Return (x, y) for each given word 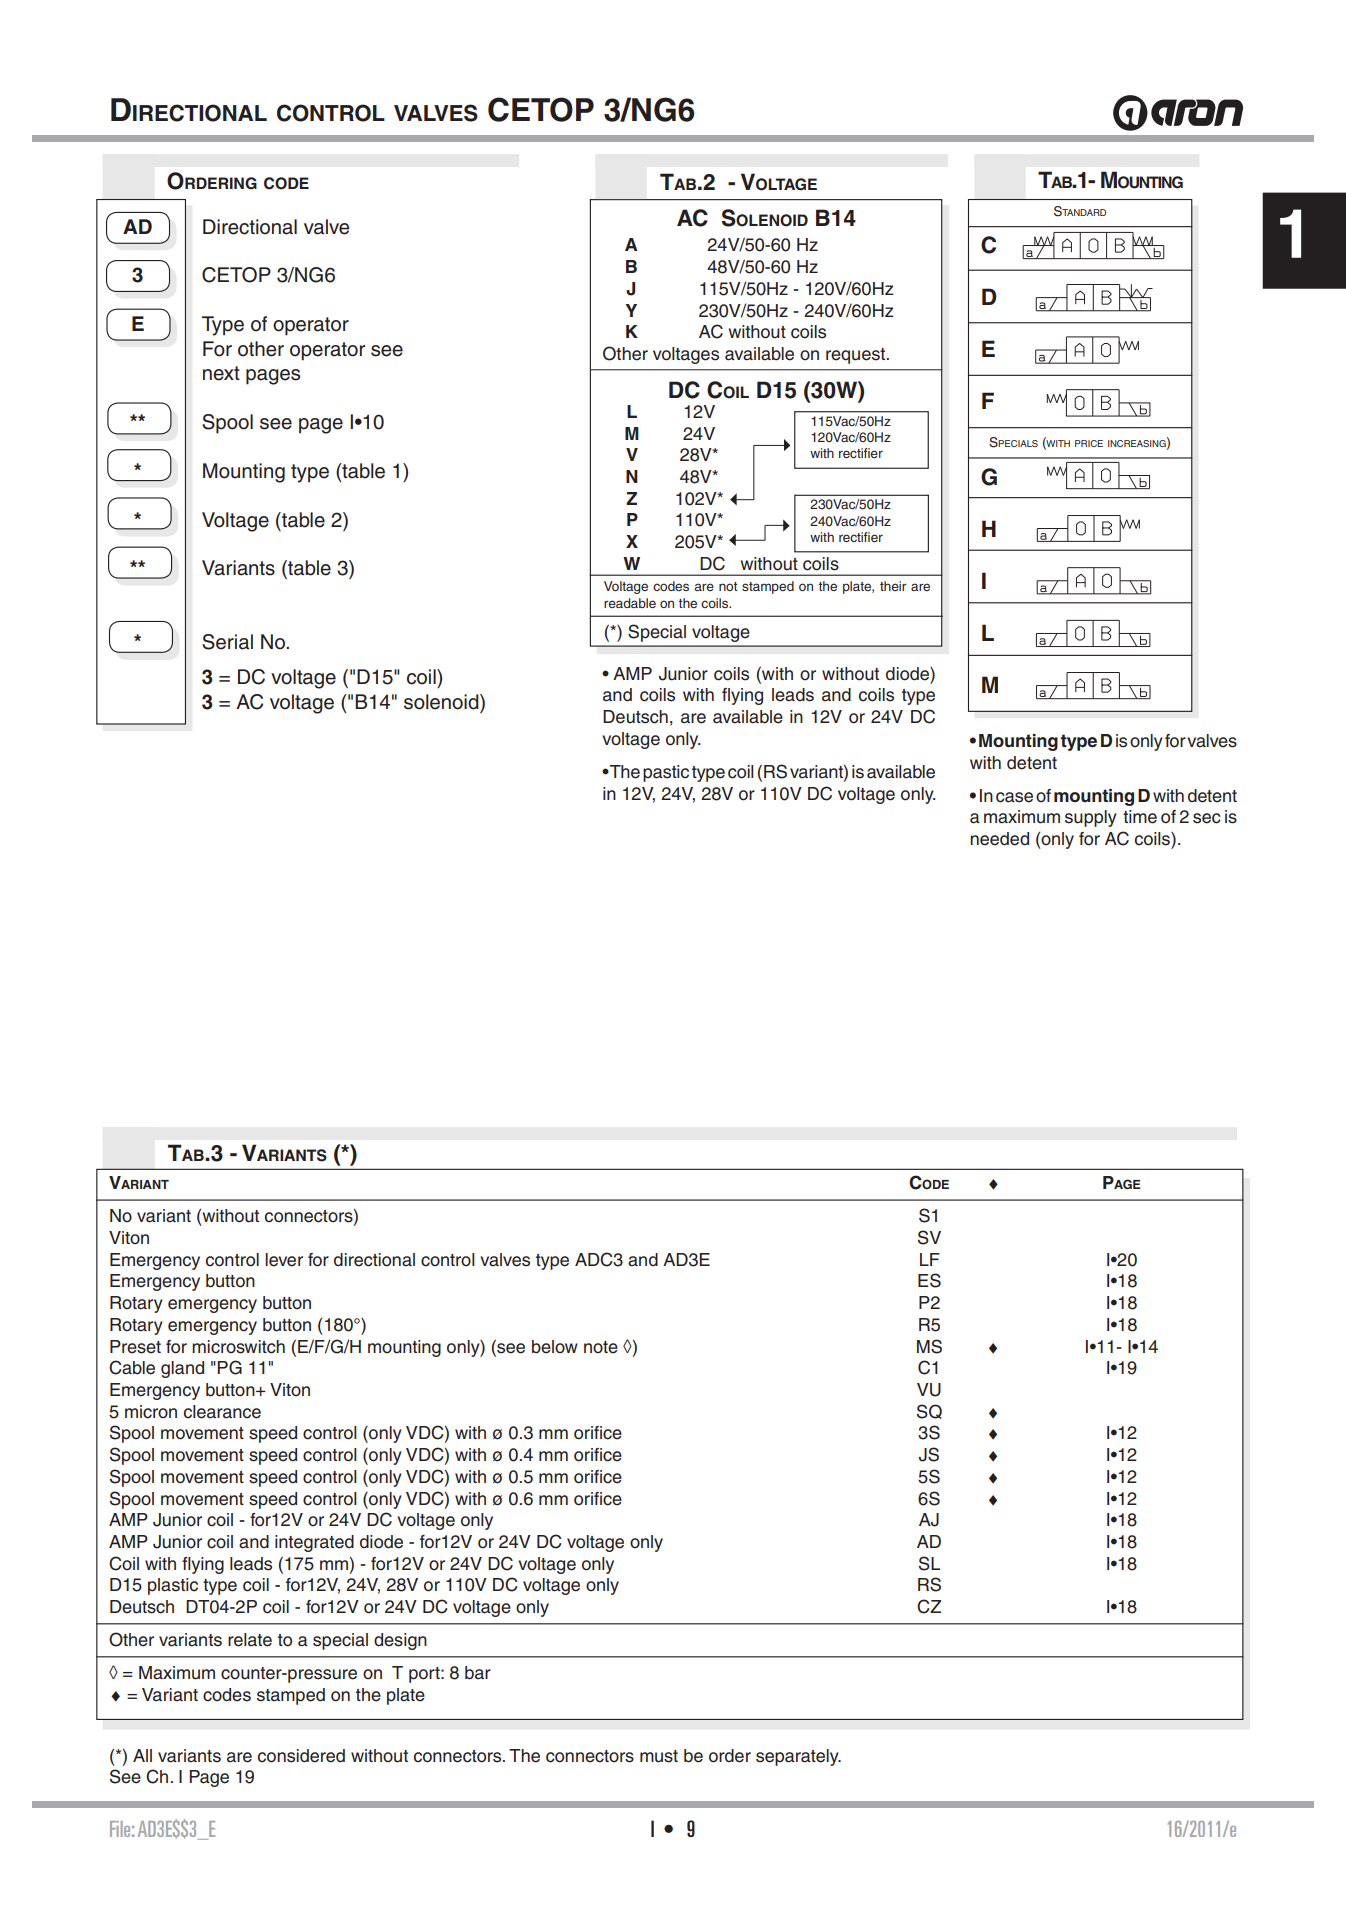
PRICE (1089, 443)
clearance (222, 1412)
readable (630, 603)
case (1014, 797)
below (555, 1347)
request (857, 356)
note (601, 1347)
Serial (227, 642)
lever (284, 1260)
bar (478, 1673)
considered (301, 1756)
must (659, 1756)
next (221, 373)
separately (798, 1757)
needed (999, 839)
